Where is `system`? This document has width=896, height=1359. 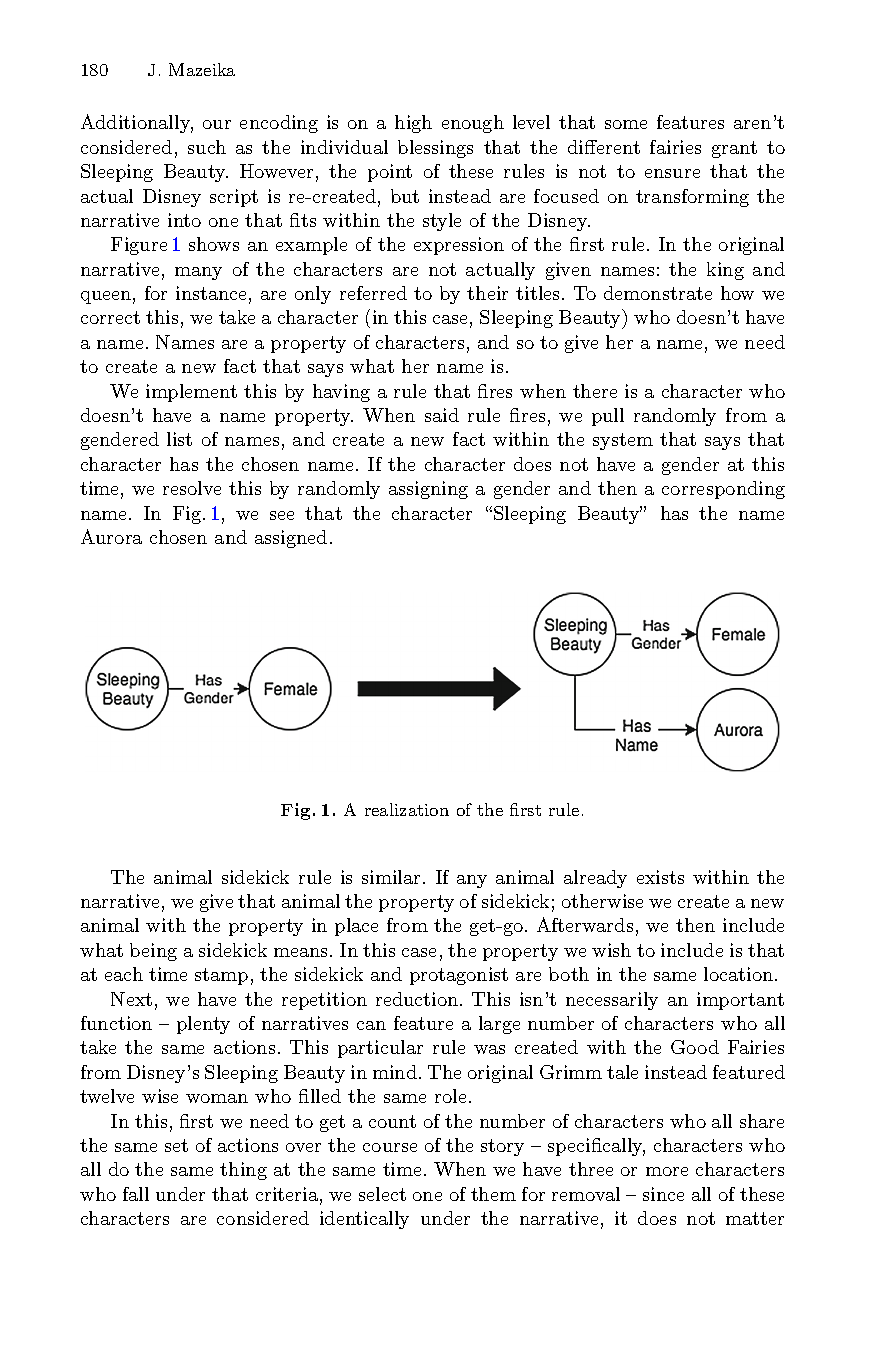
system is located at coordinates (623, 441).
